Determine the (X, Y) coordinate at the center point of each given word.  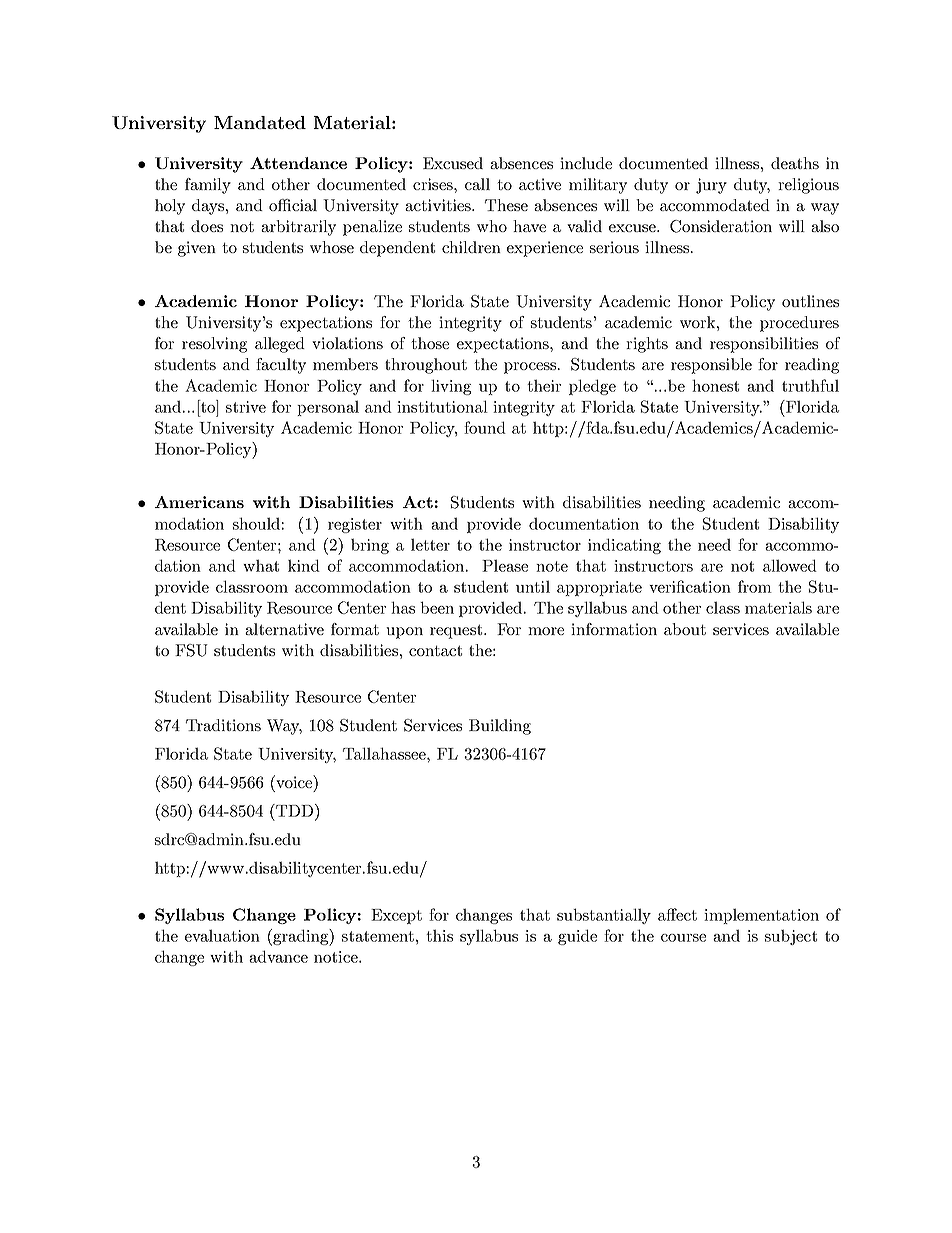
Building (500, 727)
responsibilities (764, 345)
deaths (795, 163)
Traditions (223, 725)
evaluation (222, 935)
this (439, 935)
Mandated (260, 122)
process (531, 368)
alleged (280, 345)
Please (505, 565)
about (685, 629)
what (261, 565)
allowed (790, 565)
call (477, 184)
